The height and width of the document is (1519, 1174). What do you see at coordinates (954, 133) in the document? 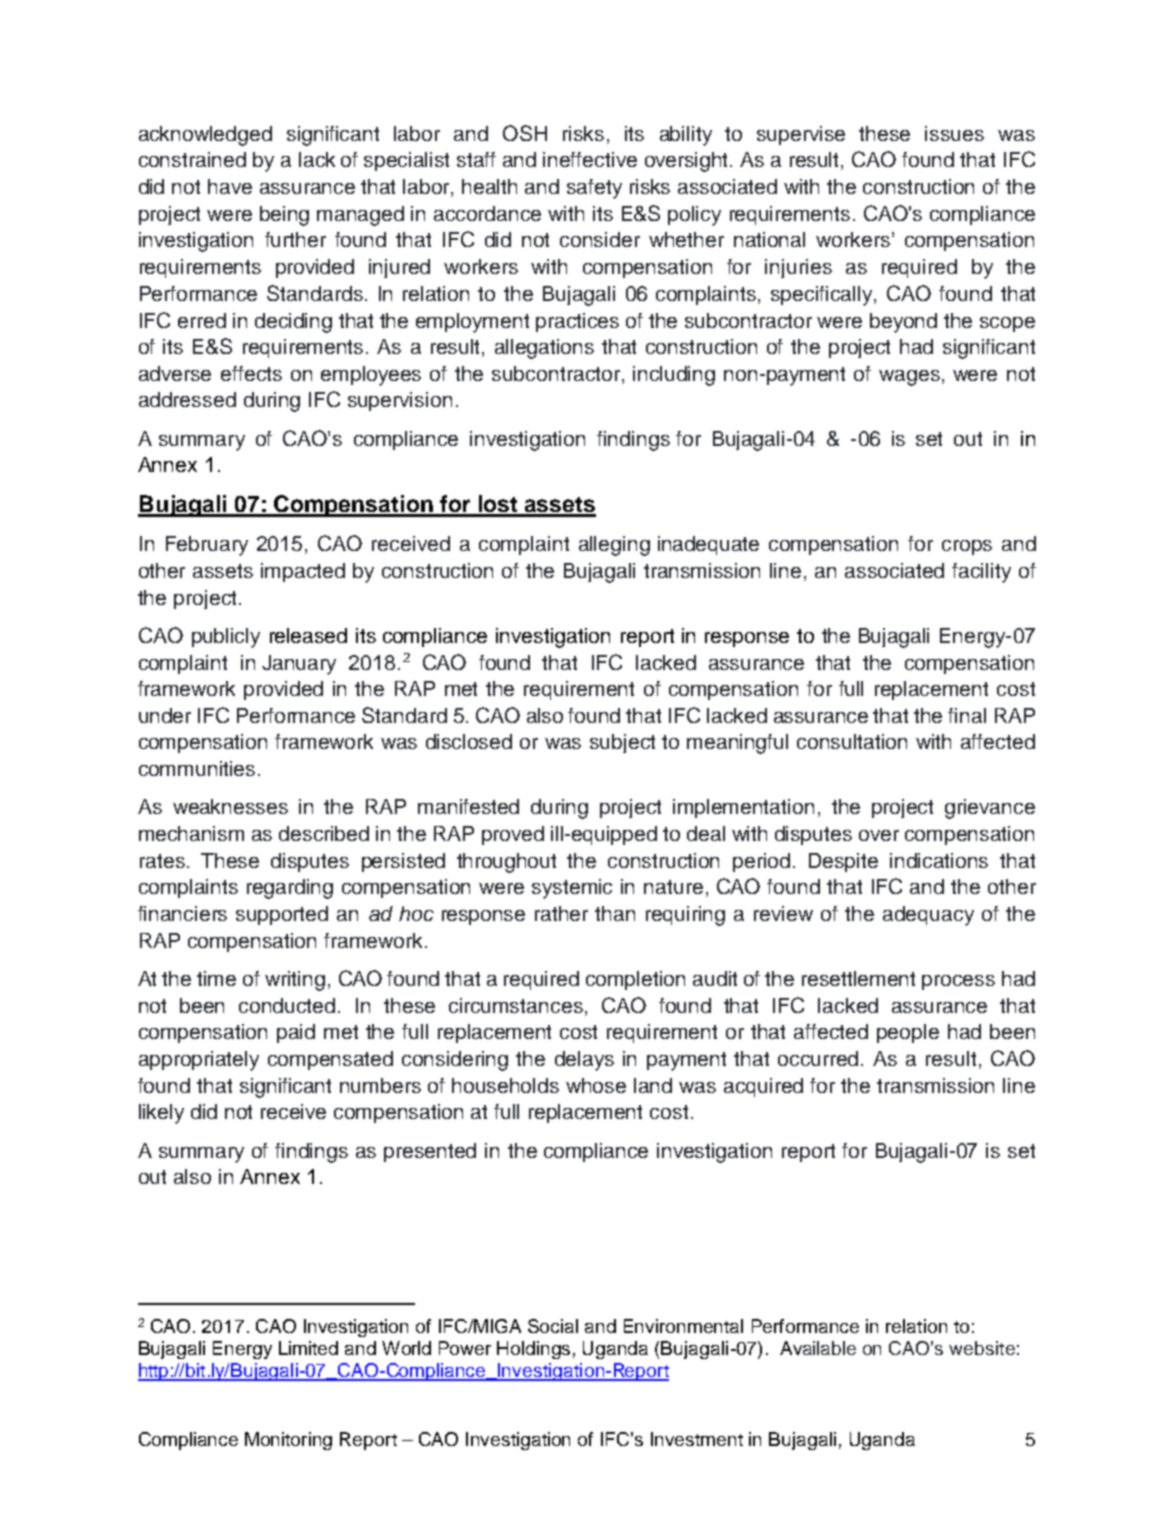
I see `issues` at bounding box center [954, 133].
